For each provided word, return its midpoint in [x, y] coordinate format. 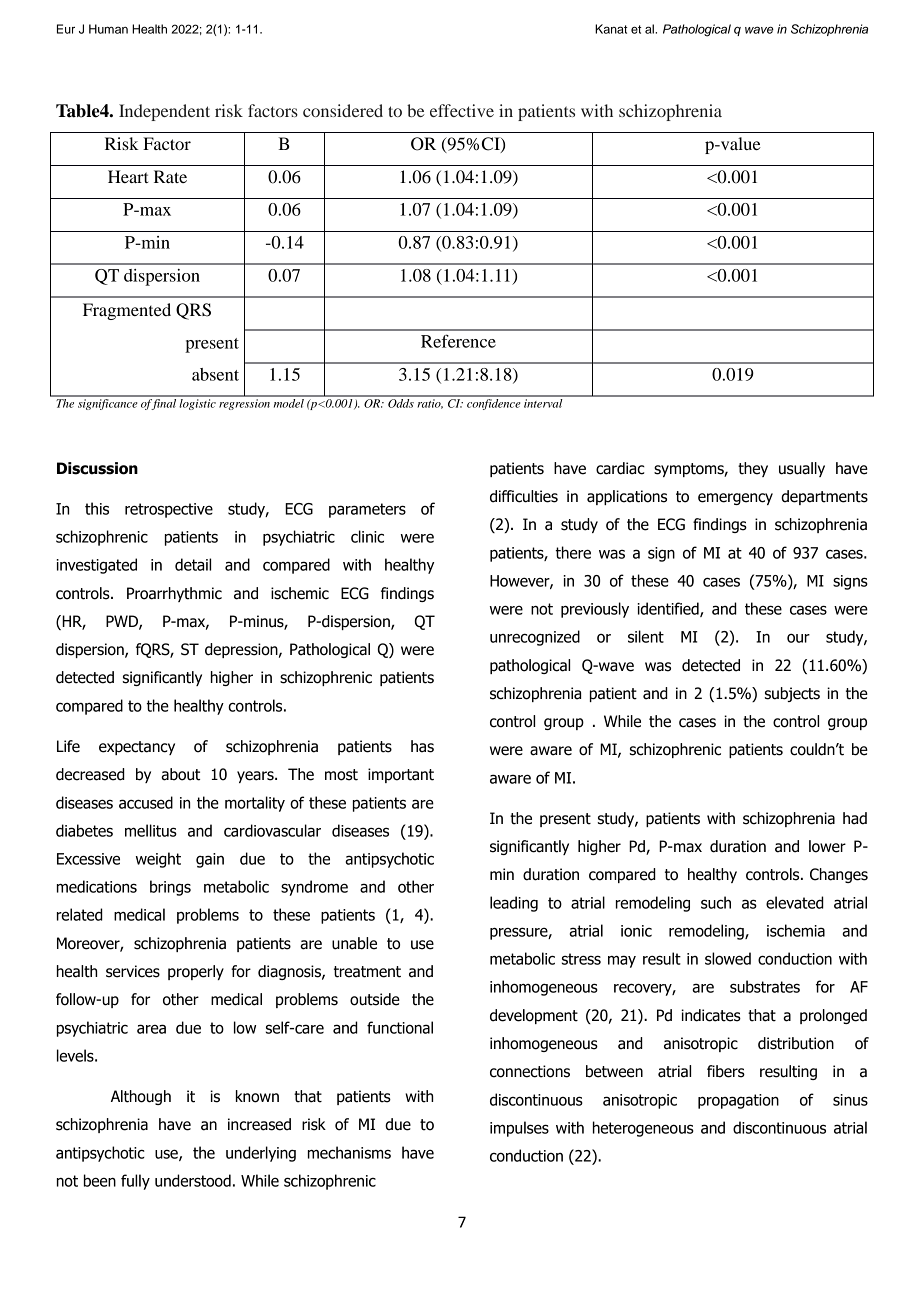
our [798, 638]
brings [170, 888]
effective [462, 110]
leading [514, 904]
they [753, 469]
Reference [458, 341]
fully [135, 1182]
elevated [795, 902]
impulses [519, 1129]
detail [193, 564]
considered [343, 110]
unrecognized [535, 638]
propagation [738, 1101]
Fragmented [127, 311]
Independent [164, 112]
